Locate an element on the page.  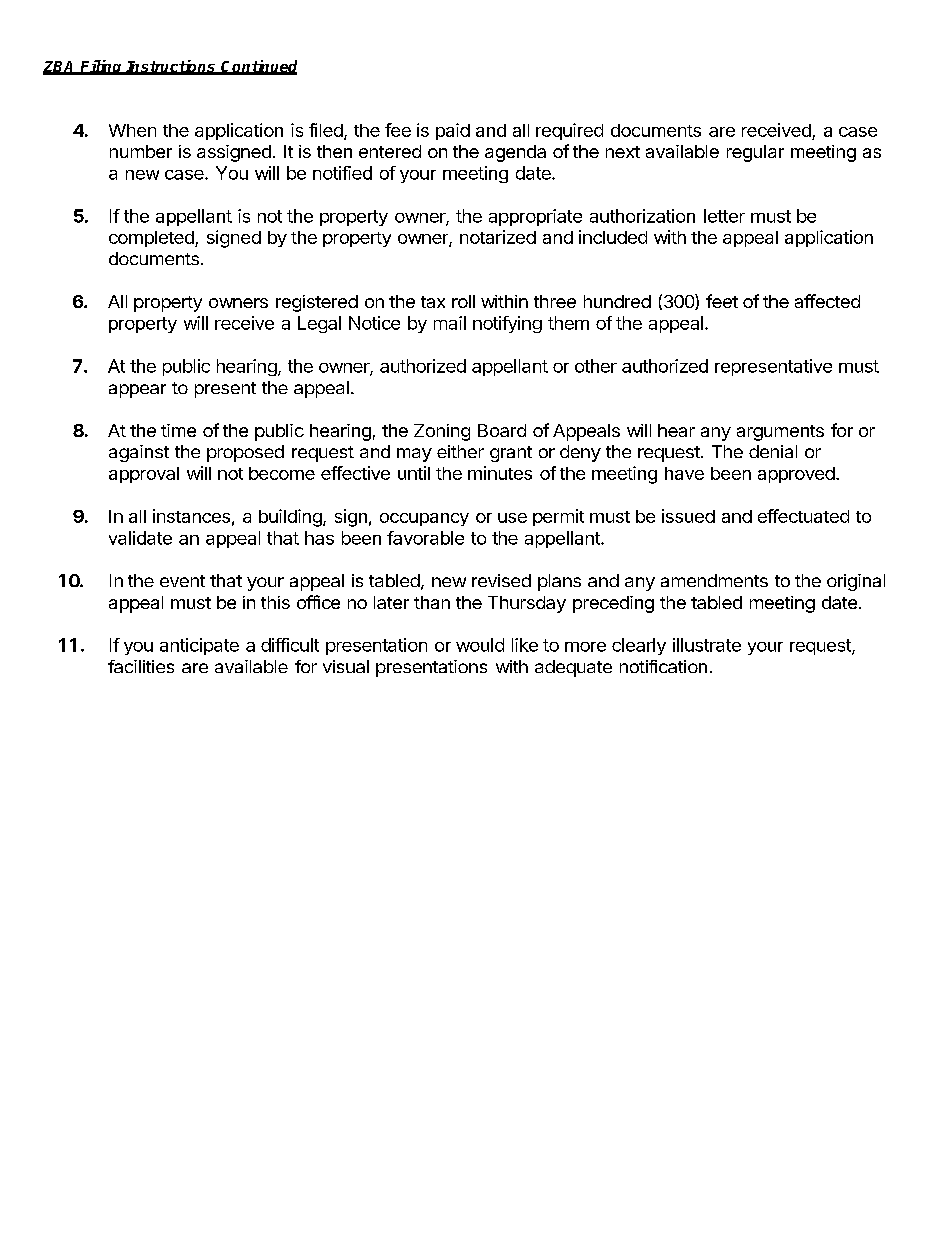
registered is located at coordinates (317, 303).
